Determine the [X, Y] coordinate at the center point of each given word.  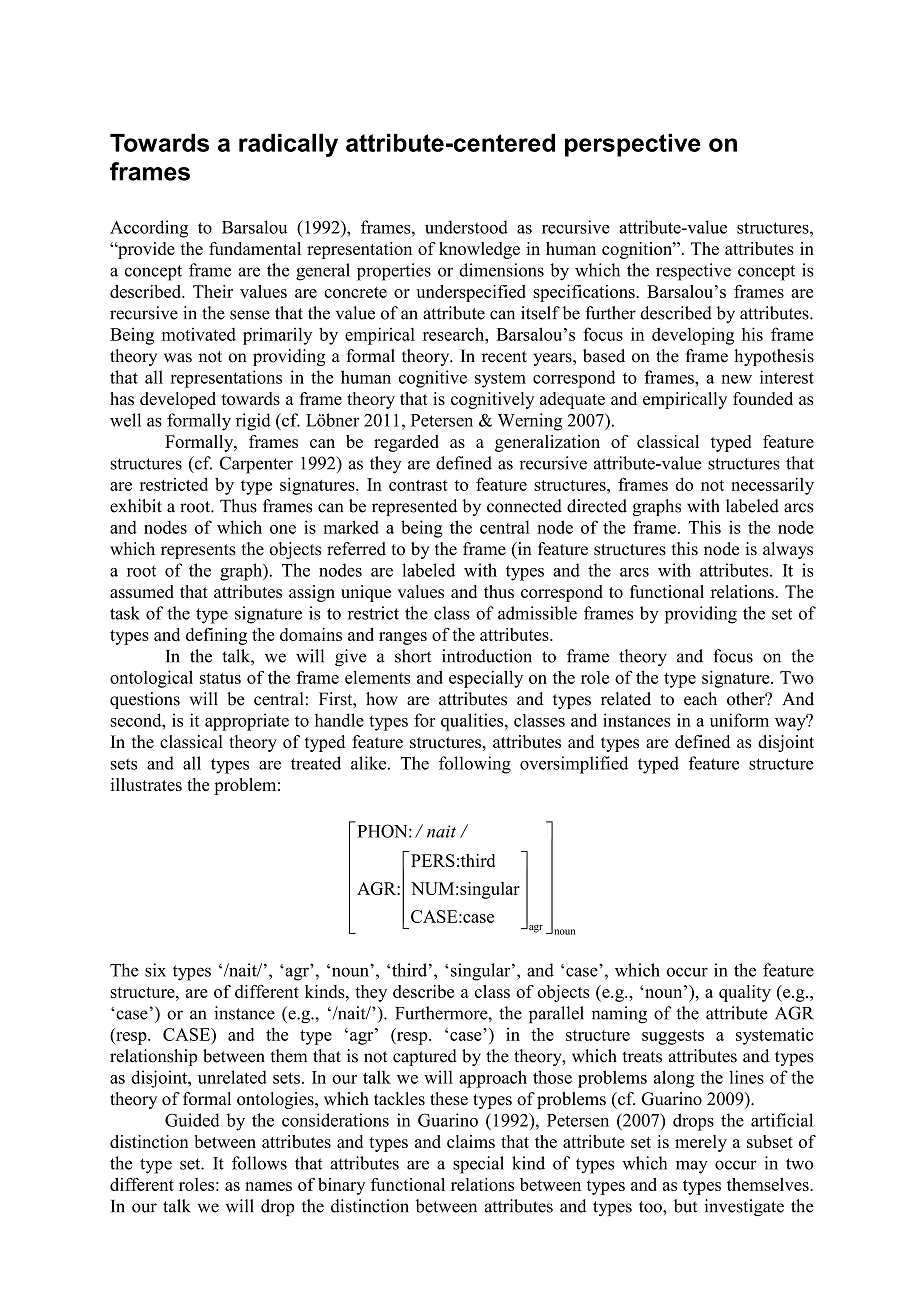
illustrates [146, 784]
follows [259, 1163]
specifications [585, 293]
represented [414, 507]
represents [198, 551]
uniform [739, 720]
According [149, 229]
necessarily [772, 486]
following [475, 765]
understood [466, 227]
